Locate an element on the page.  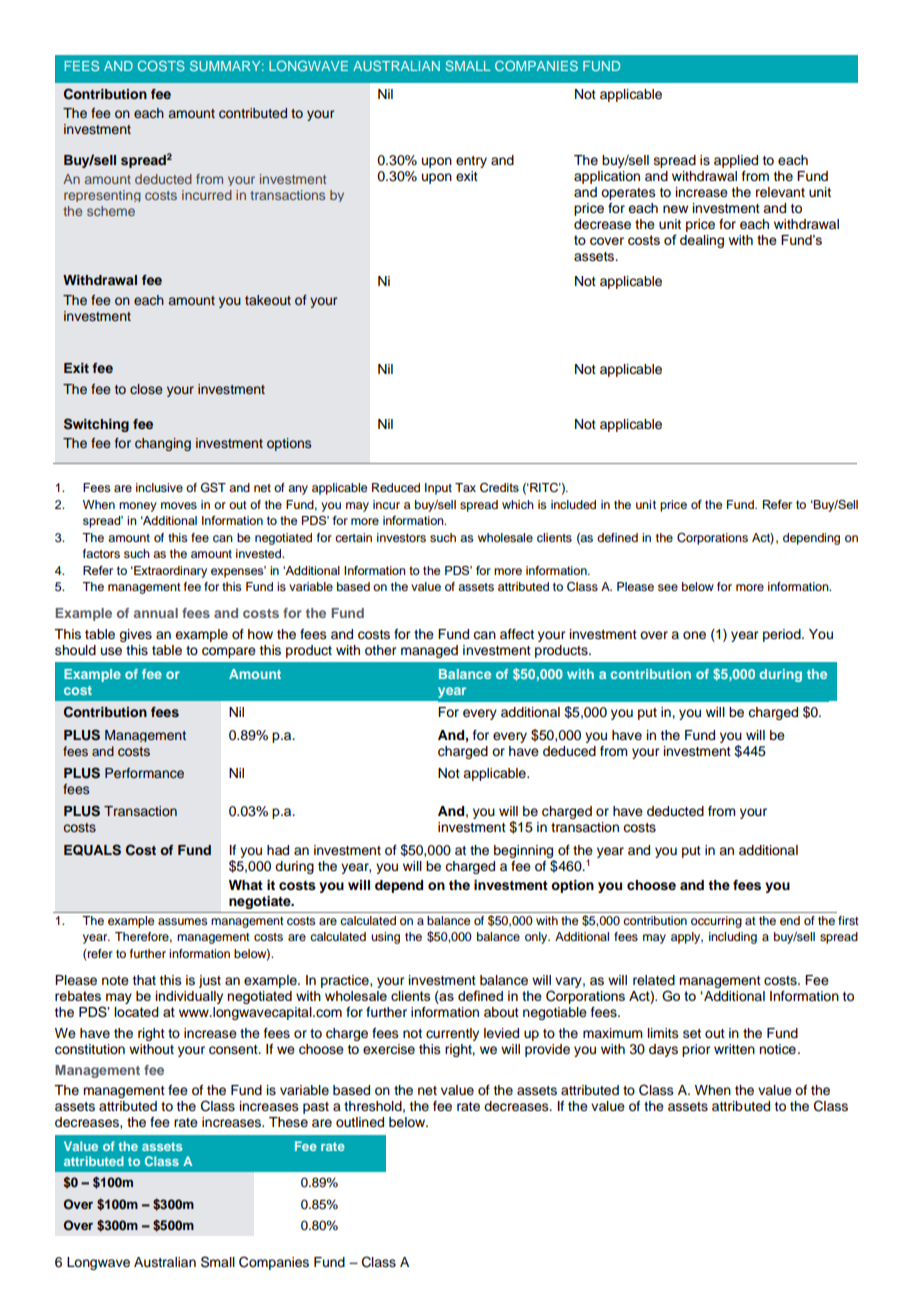
currently is located at coordinates (452, 1034).
